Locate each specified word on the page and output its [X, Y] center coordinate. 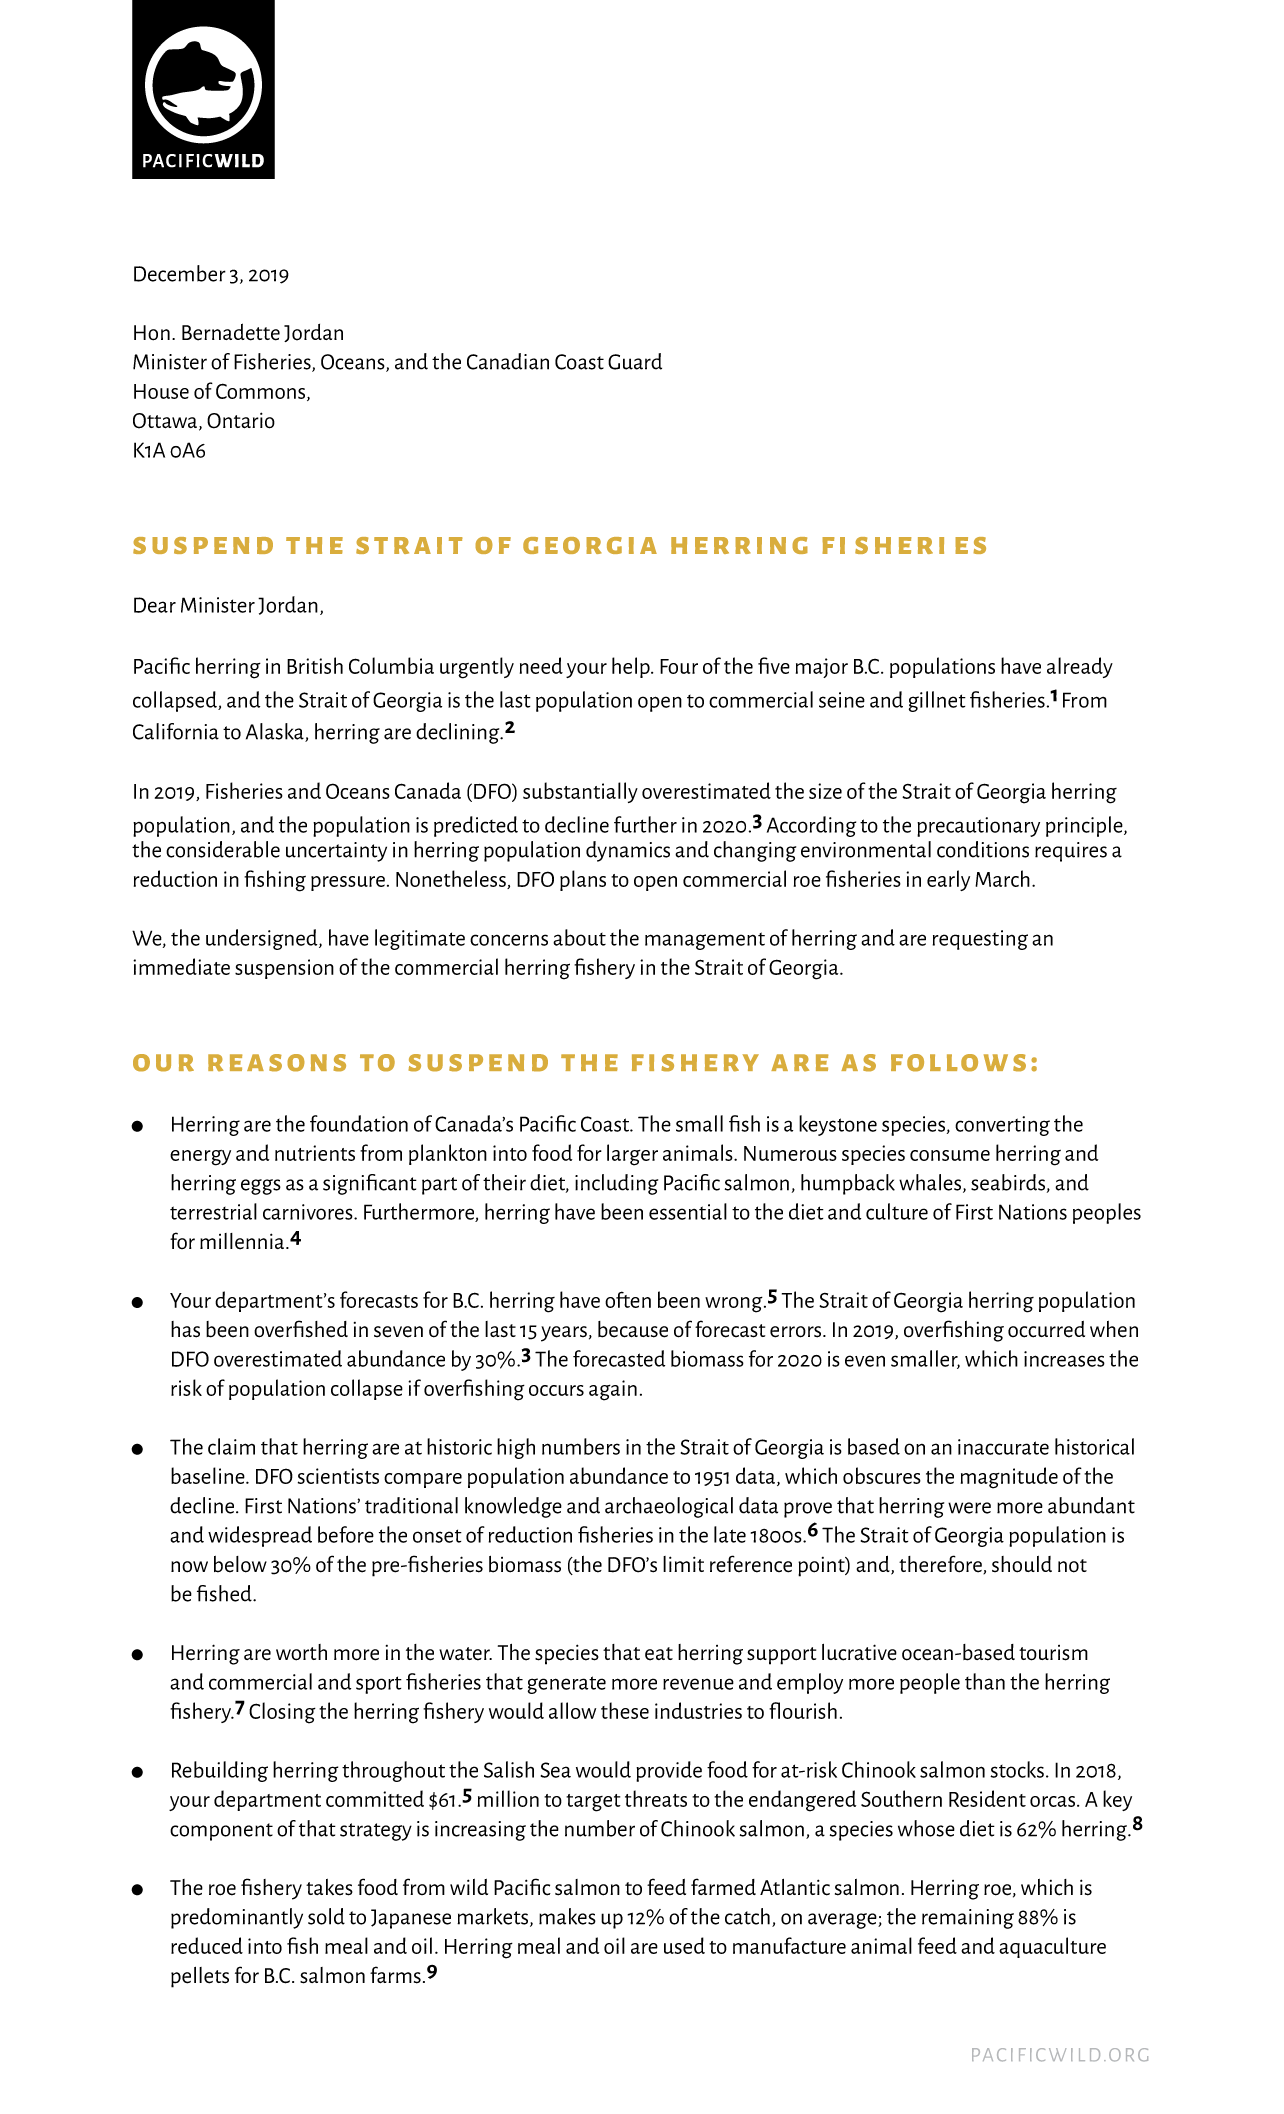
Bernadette [231, 332]
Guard [635, 361]
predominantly [237, 1918]
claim [231, 1446]
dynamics [628, 851]
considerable [223, 849]
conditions [983, 849]
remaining [968, 1919]
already [1080, 667]
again [613, 1390]
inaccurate [1003, 1447]
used [684, 1945]
